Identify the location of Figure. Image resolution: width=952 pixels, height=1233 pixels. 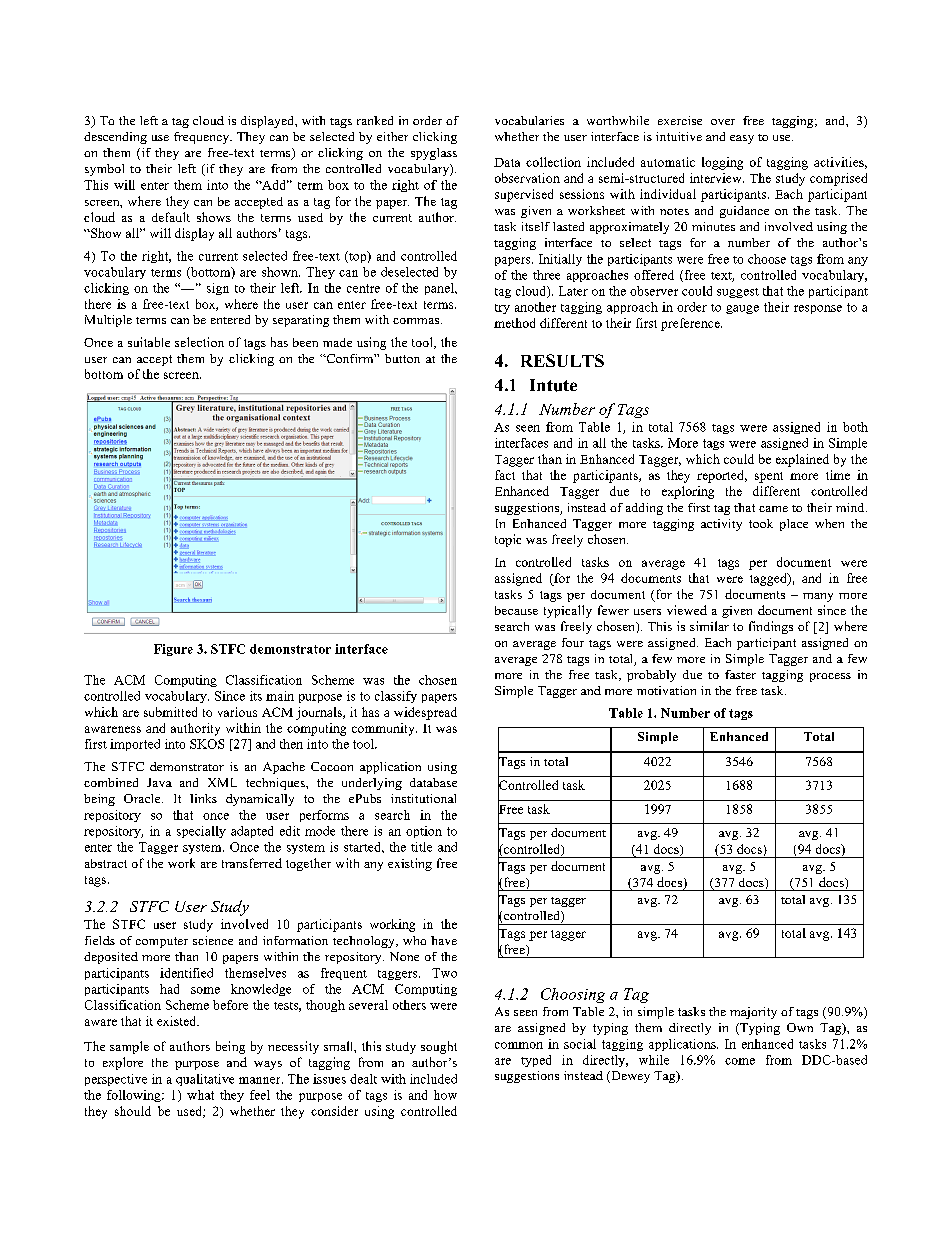
(173, 650).
